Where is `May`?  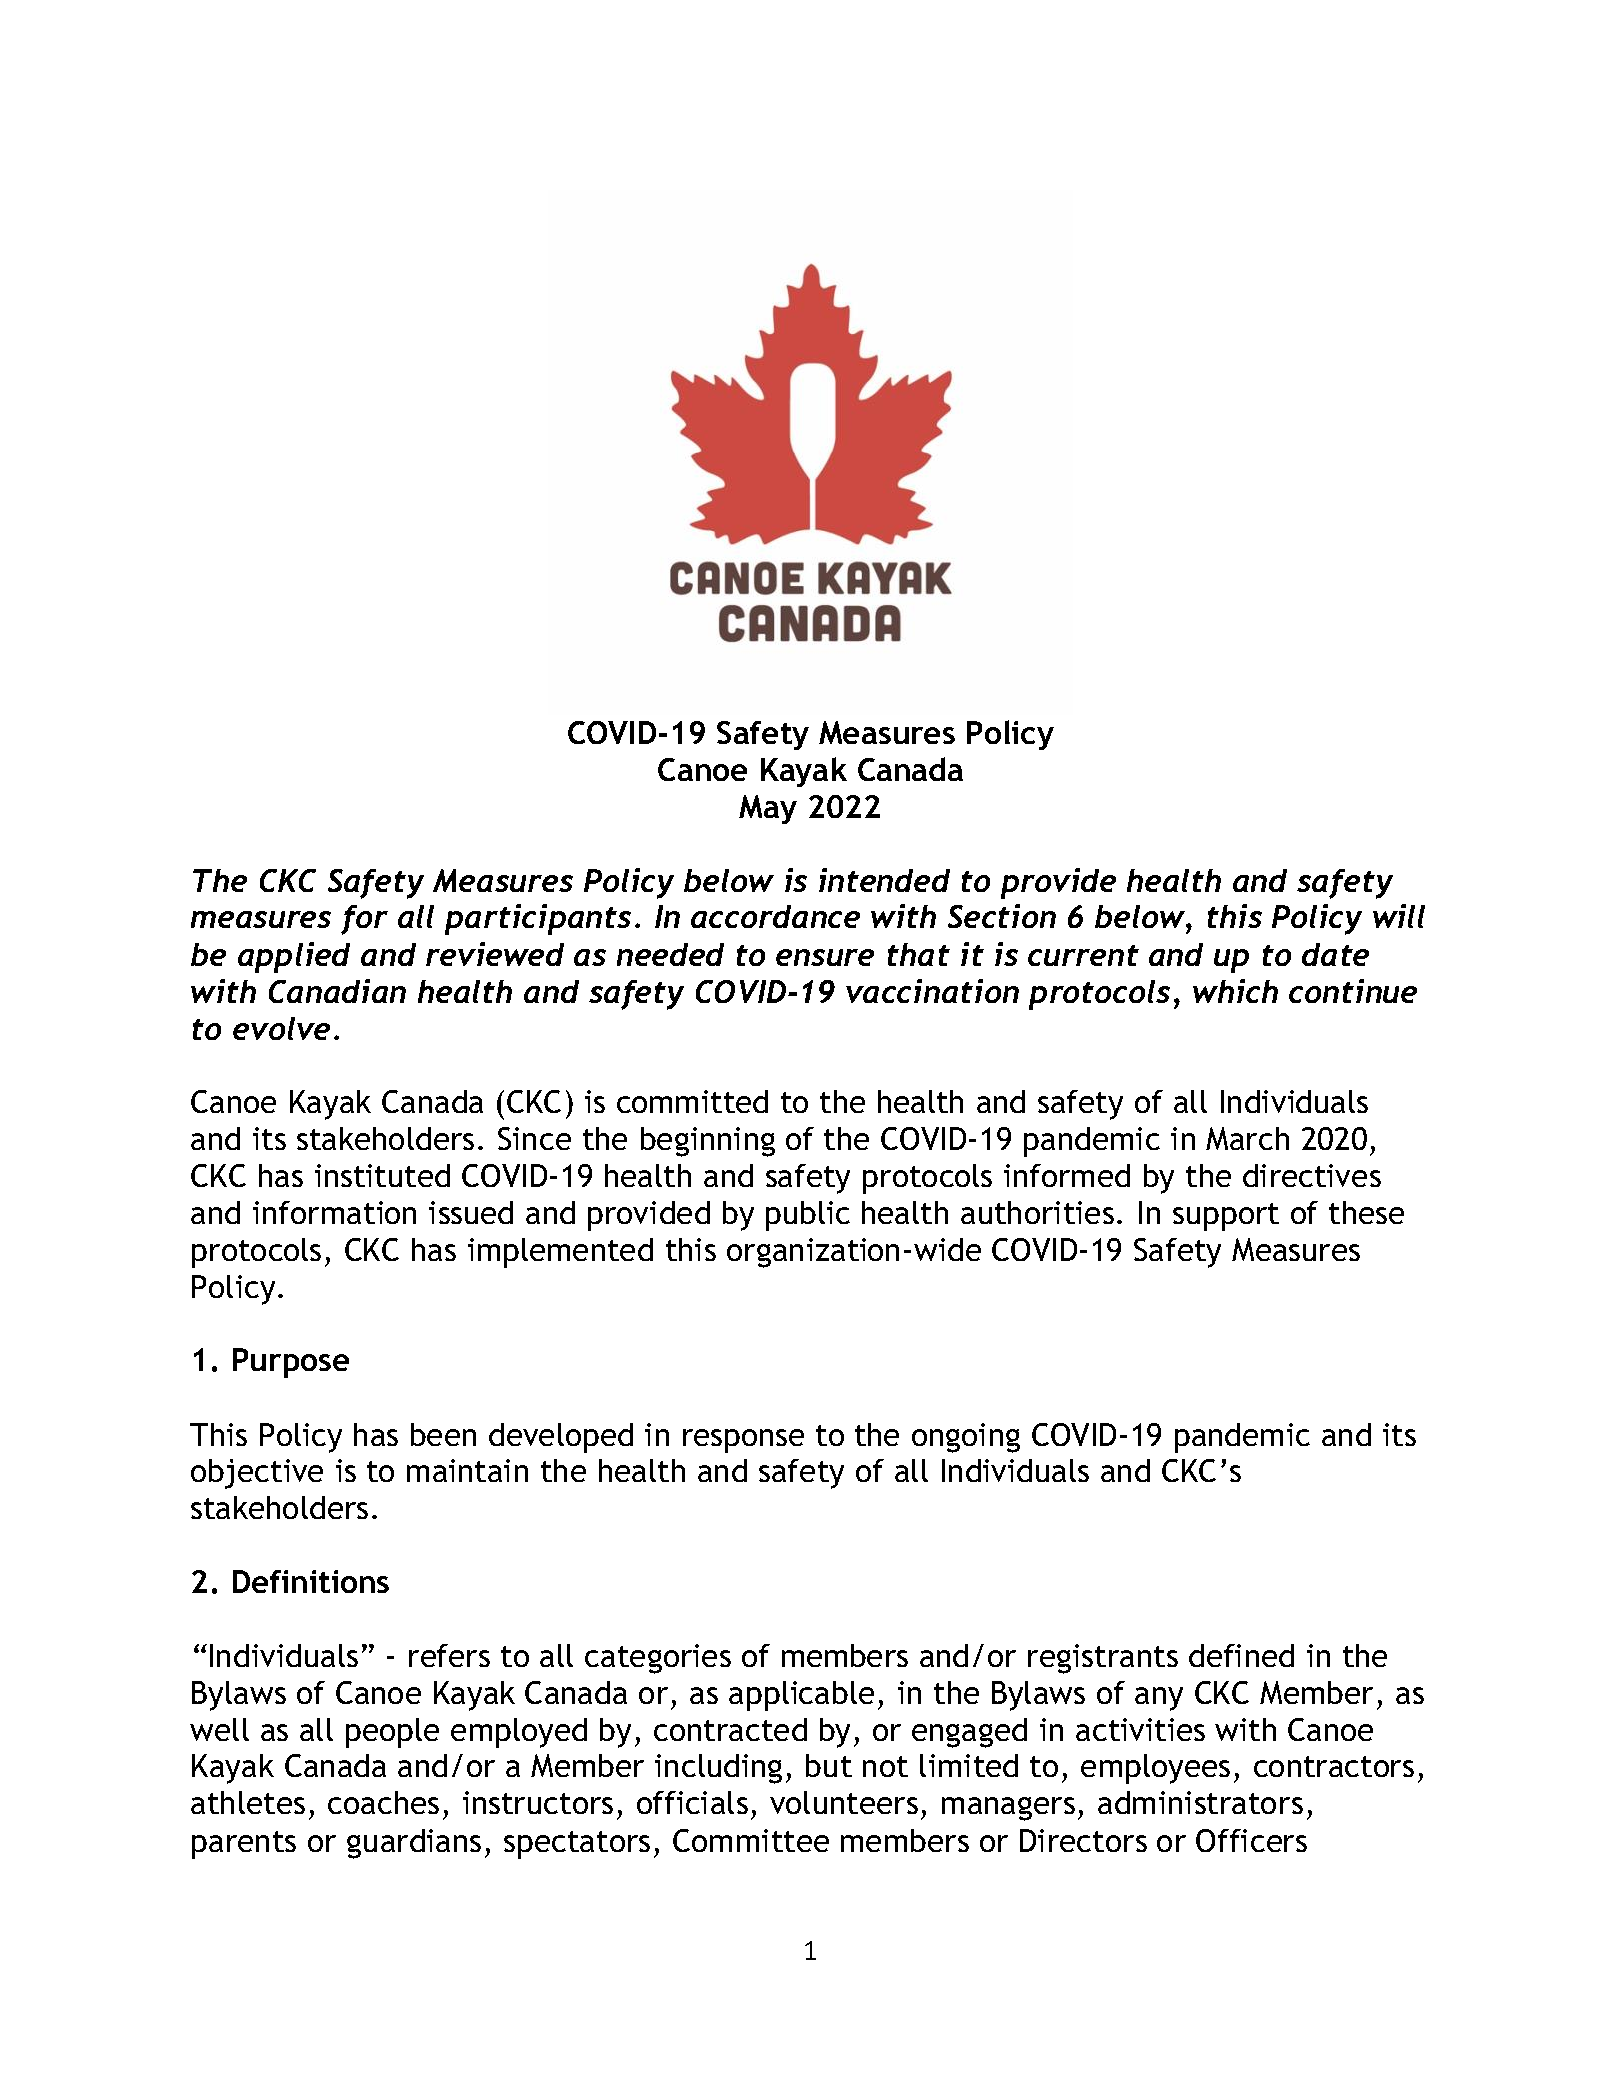
May is located at coordinates (768, 809).
